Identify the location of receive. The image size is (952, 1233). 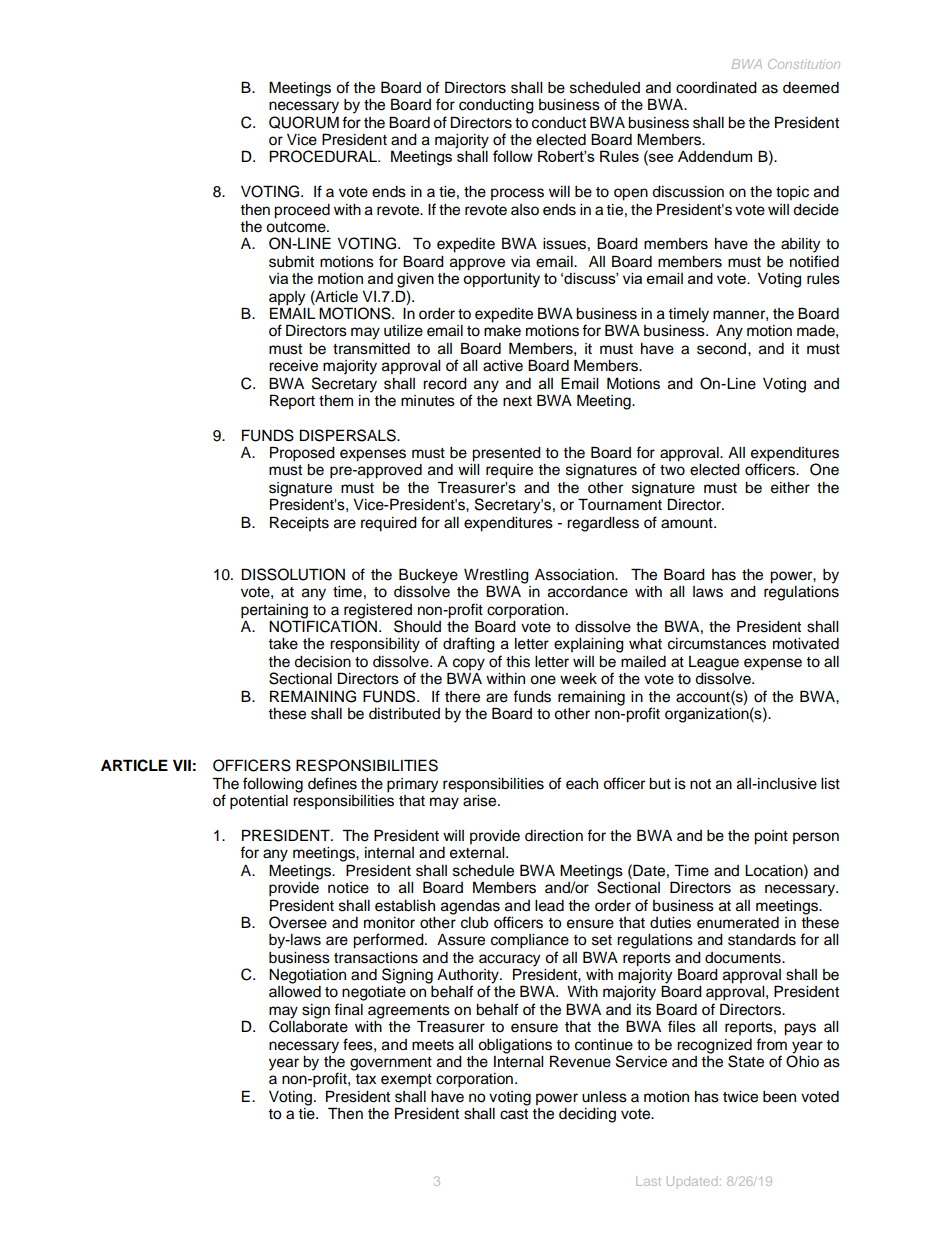
(293, 366).
